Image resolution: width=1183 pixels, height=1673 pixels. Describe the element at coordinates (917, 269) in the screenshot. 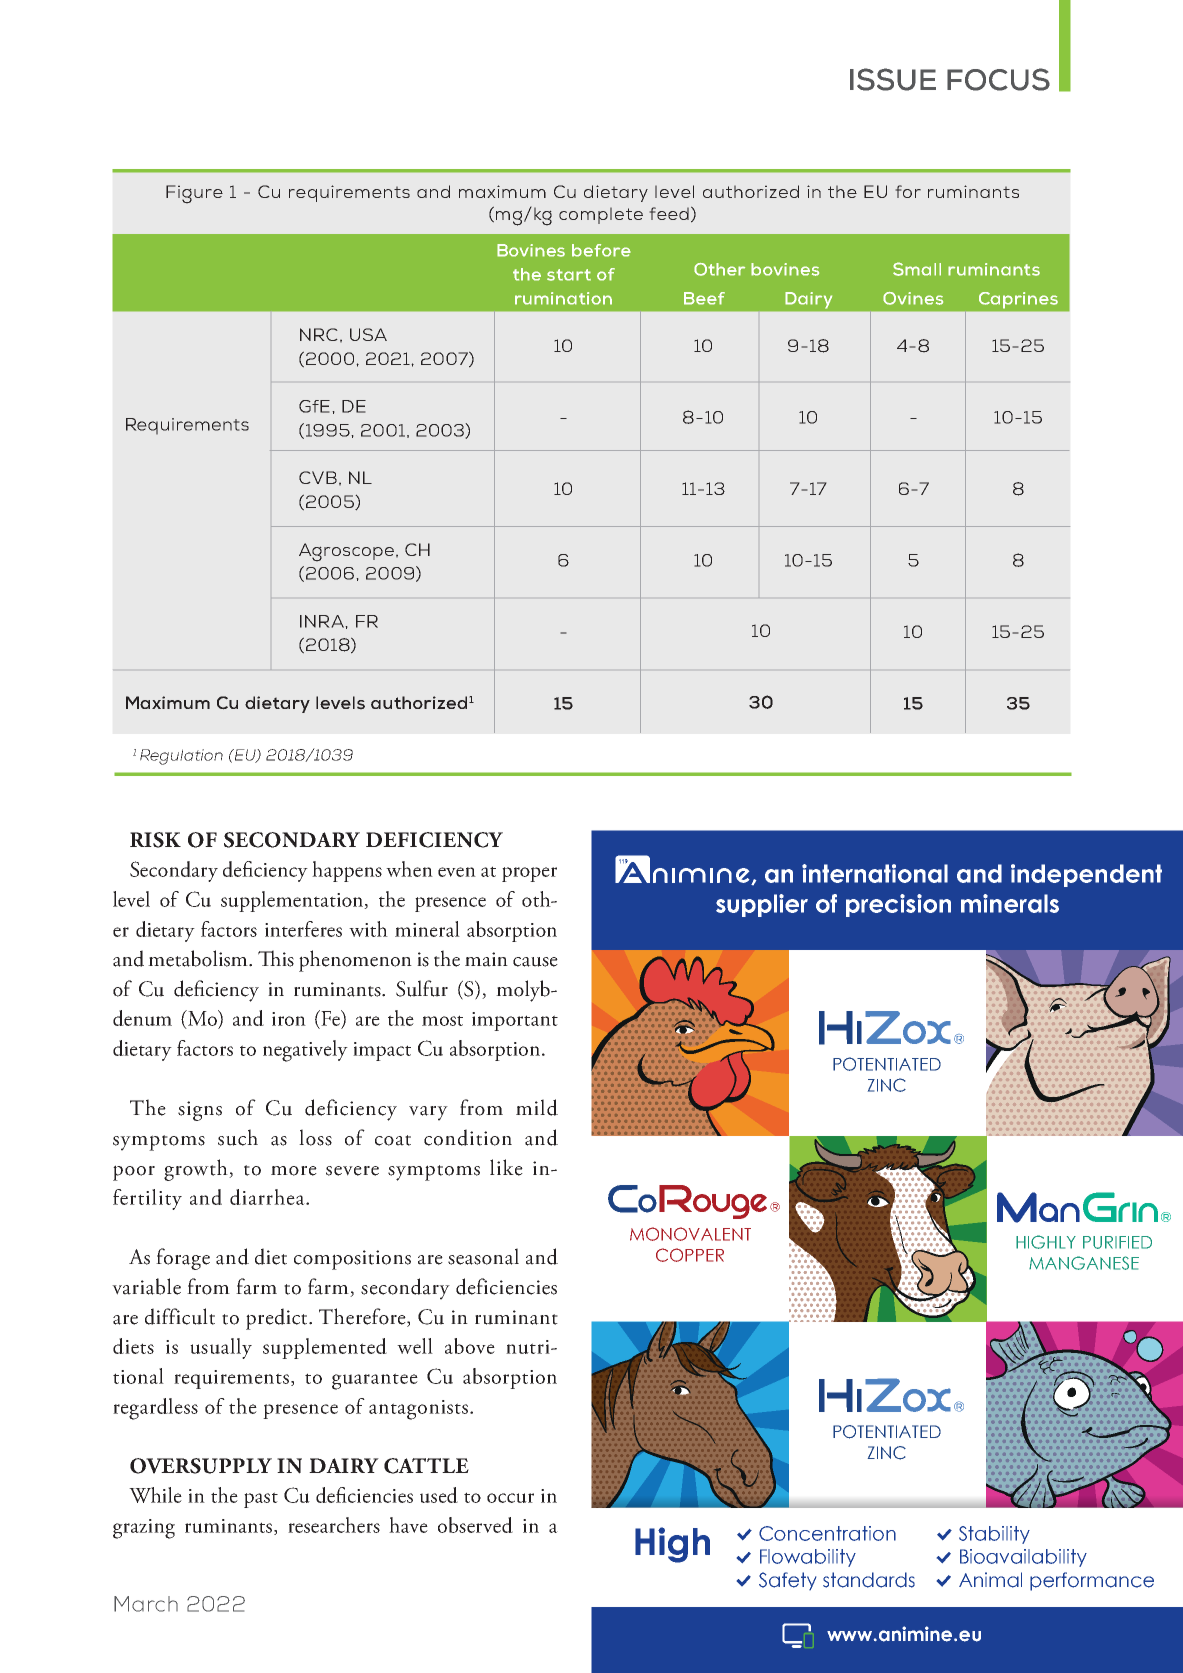

I see `Small` at that location.
